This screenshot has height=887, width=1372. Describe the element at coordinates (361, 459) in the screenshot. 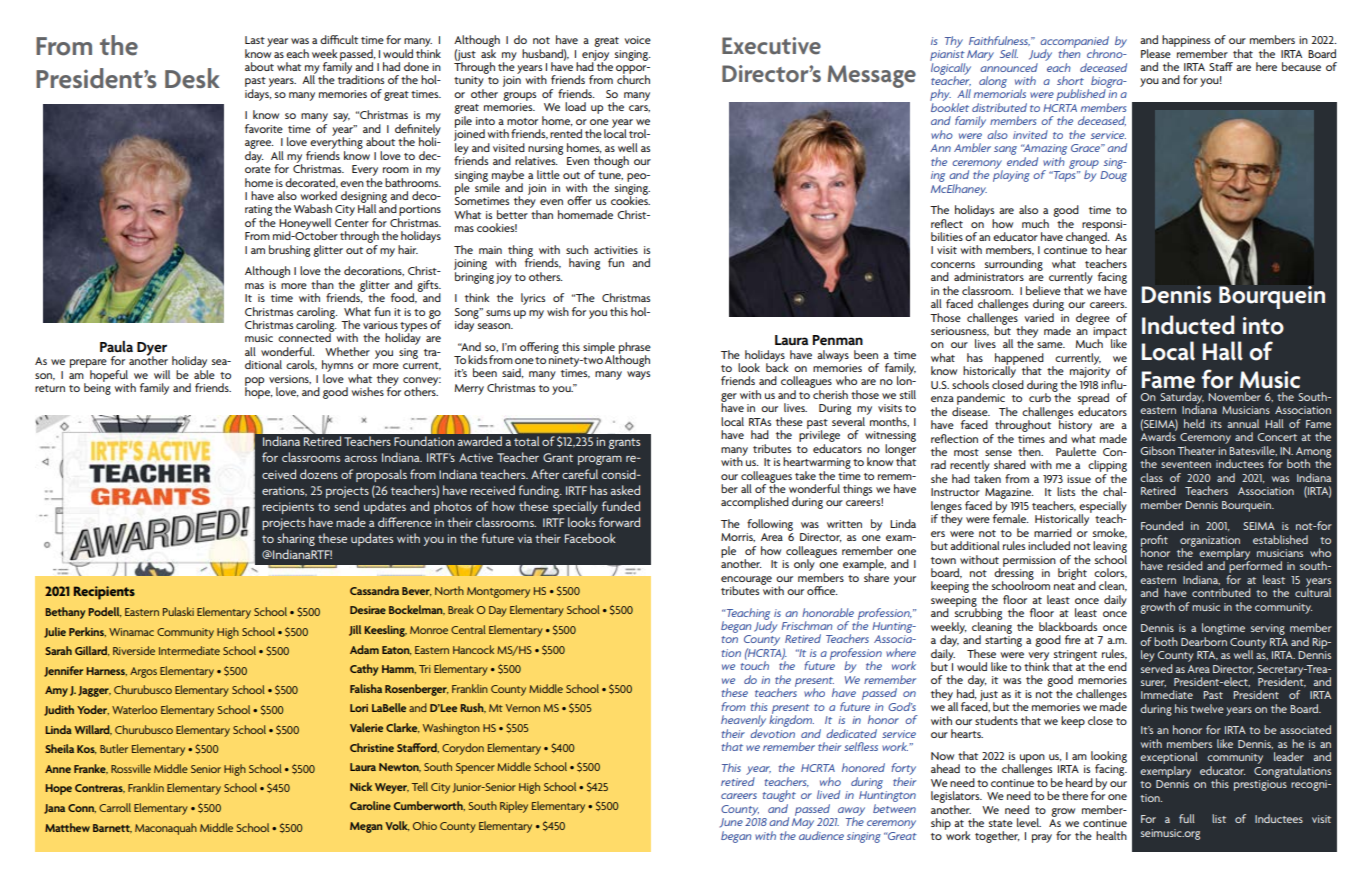

I see `across` at that location.
